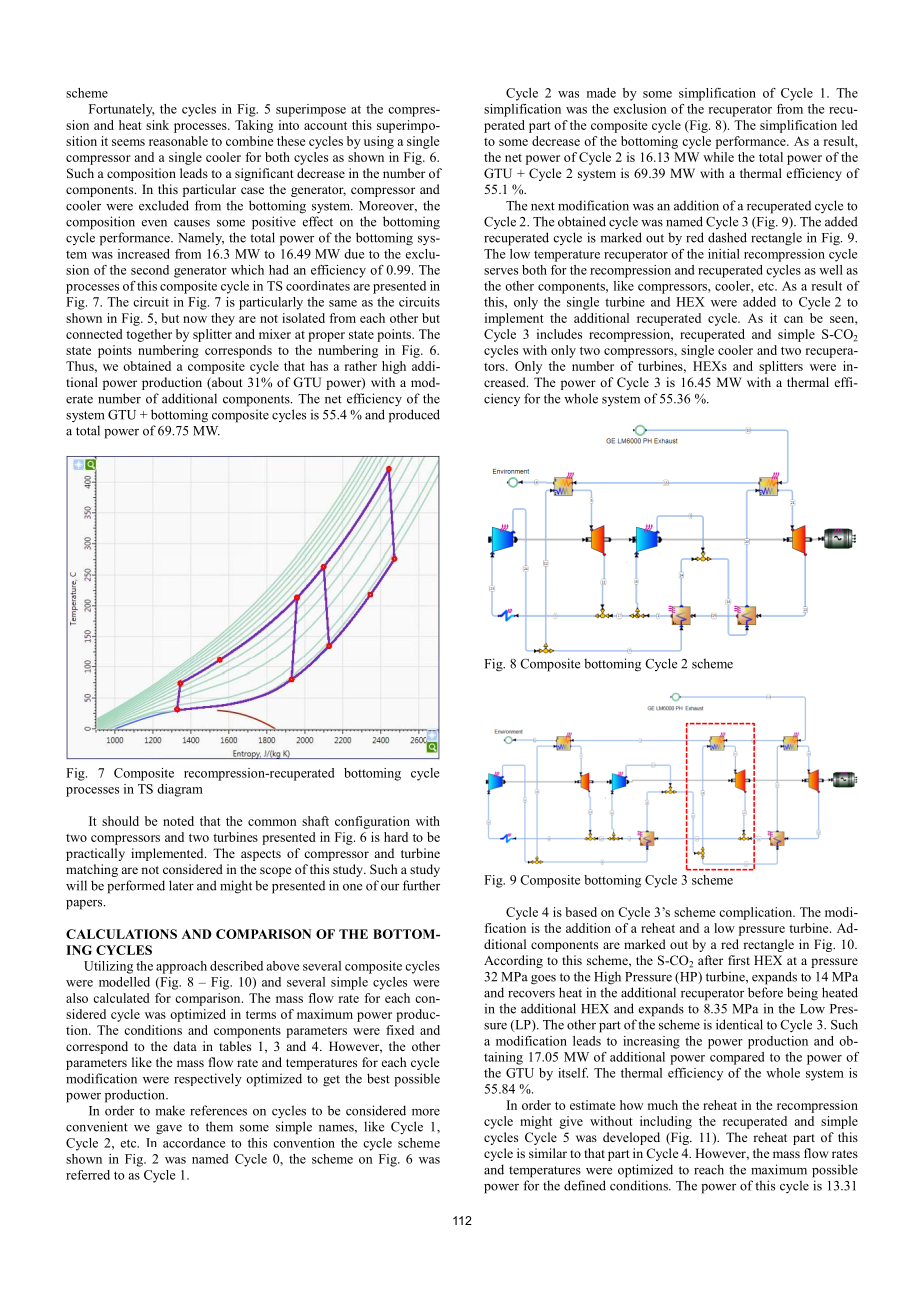 This screenshot has height=1308, width=924. Describe the element at coordinates (180, 790) in the screenshot. I see `diagram` at that location.
